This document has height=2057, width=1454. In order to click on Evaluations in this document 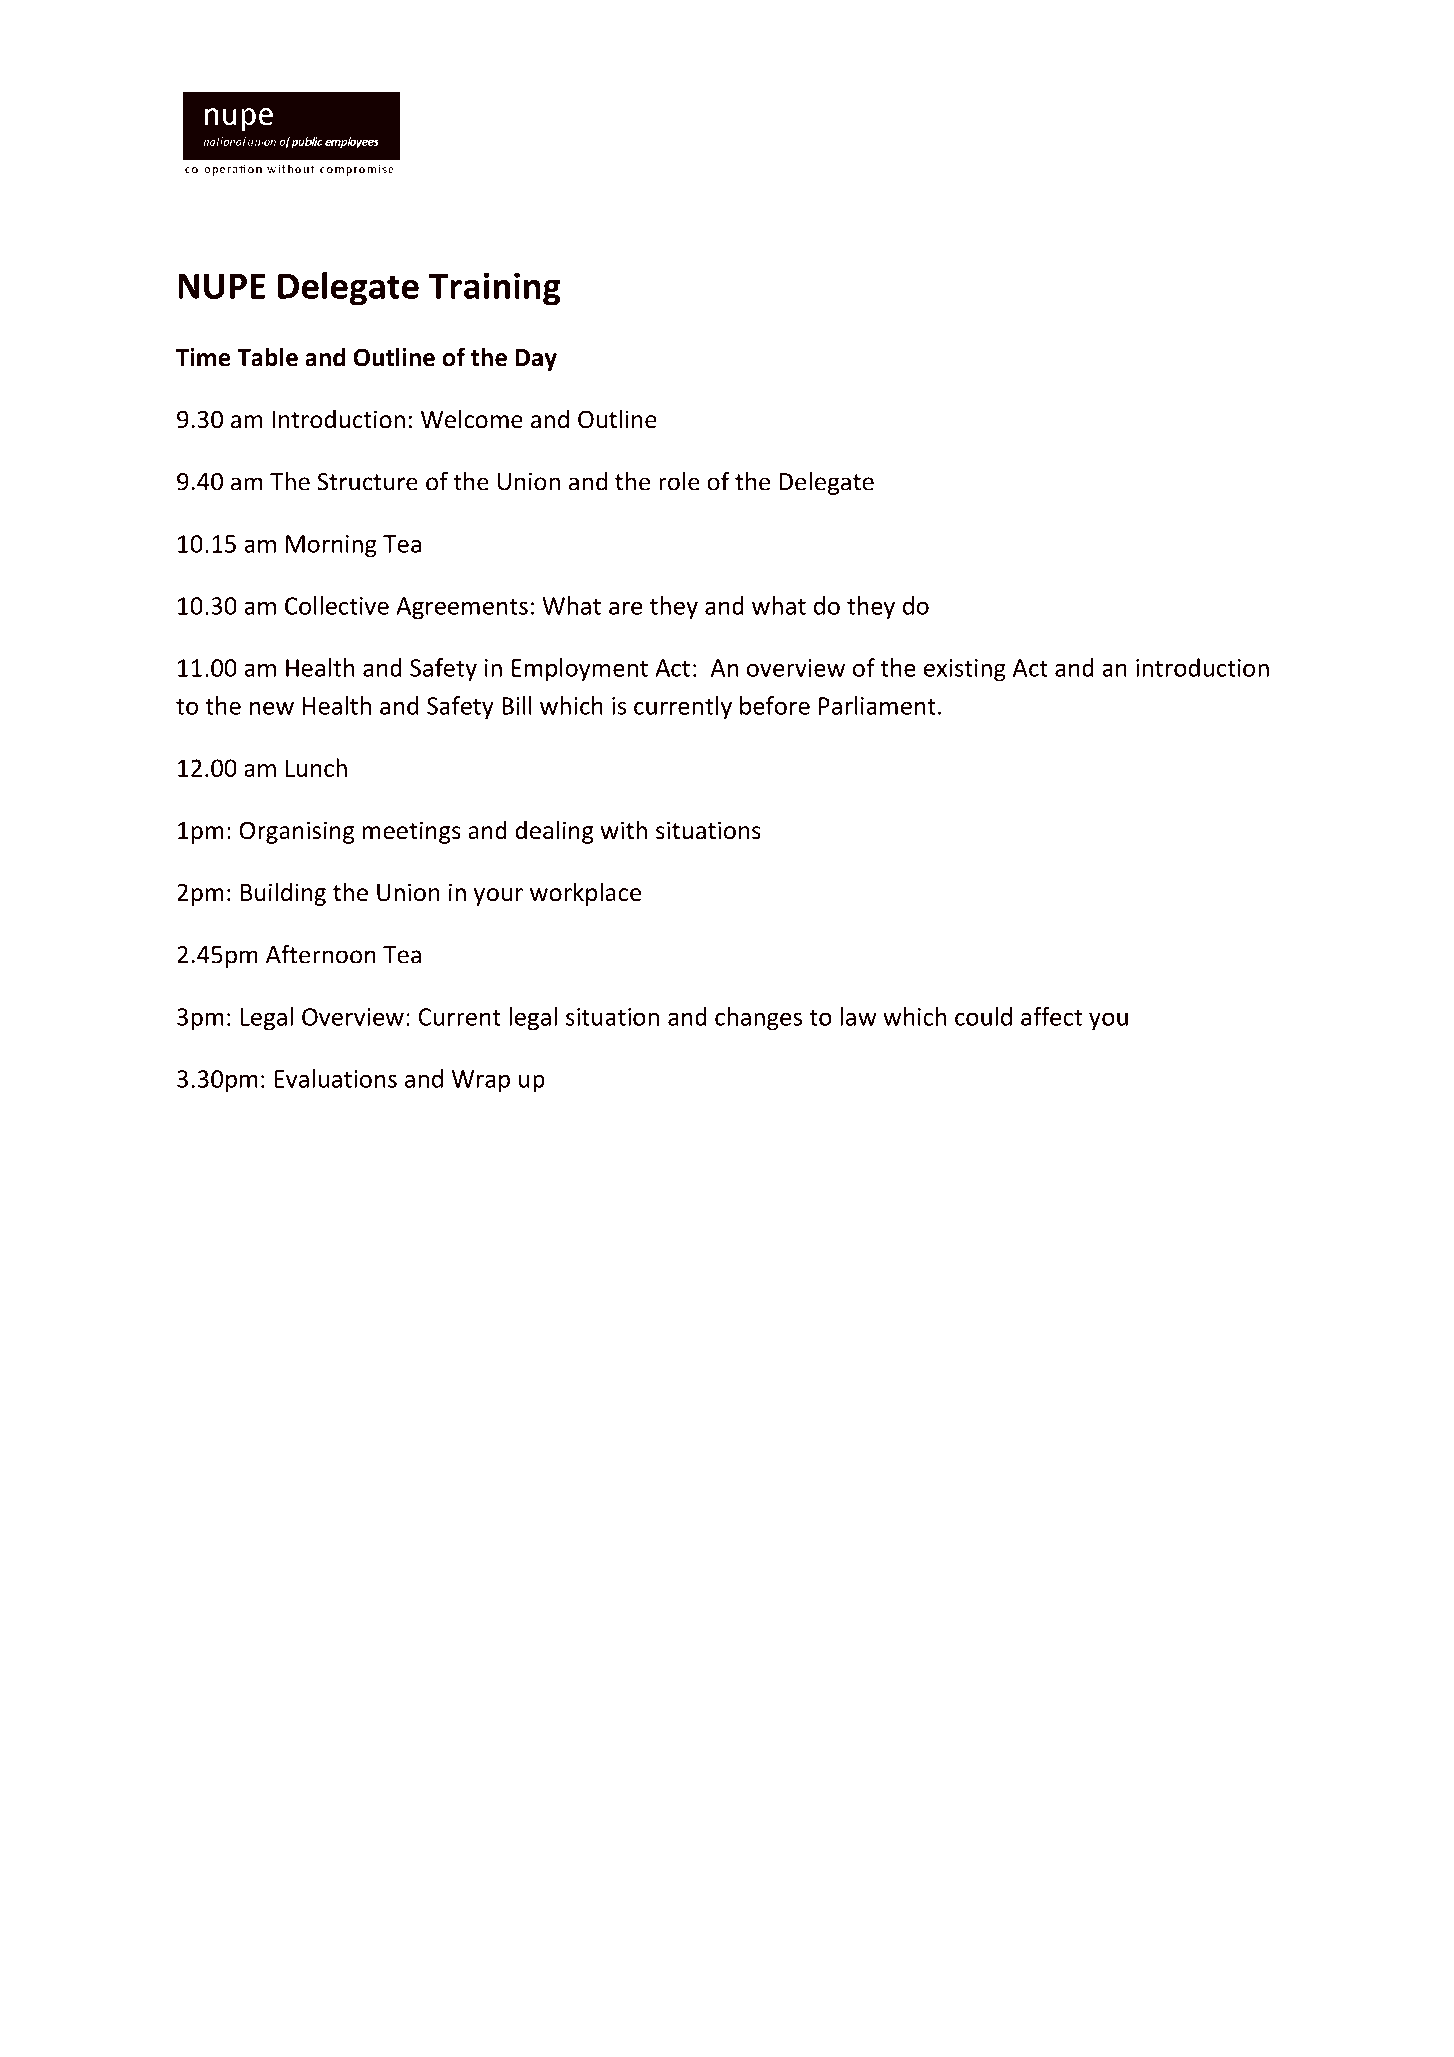, I will do `click(335, 1078)`.
